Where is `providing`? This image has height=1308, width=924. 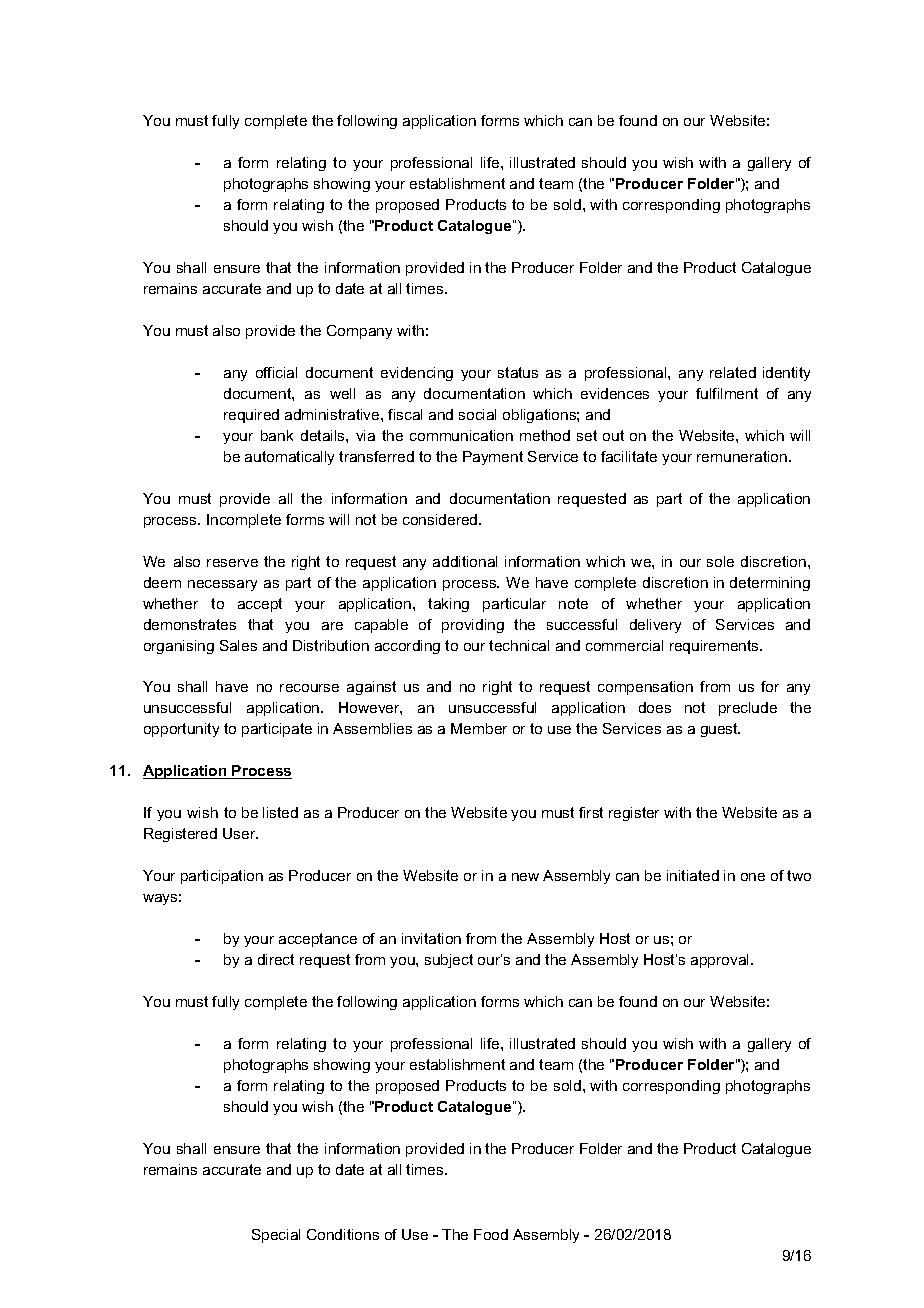
providing is located at coordinates (473, 626).
